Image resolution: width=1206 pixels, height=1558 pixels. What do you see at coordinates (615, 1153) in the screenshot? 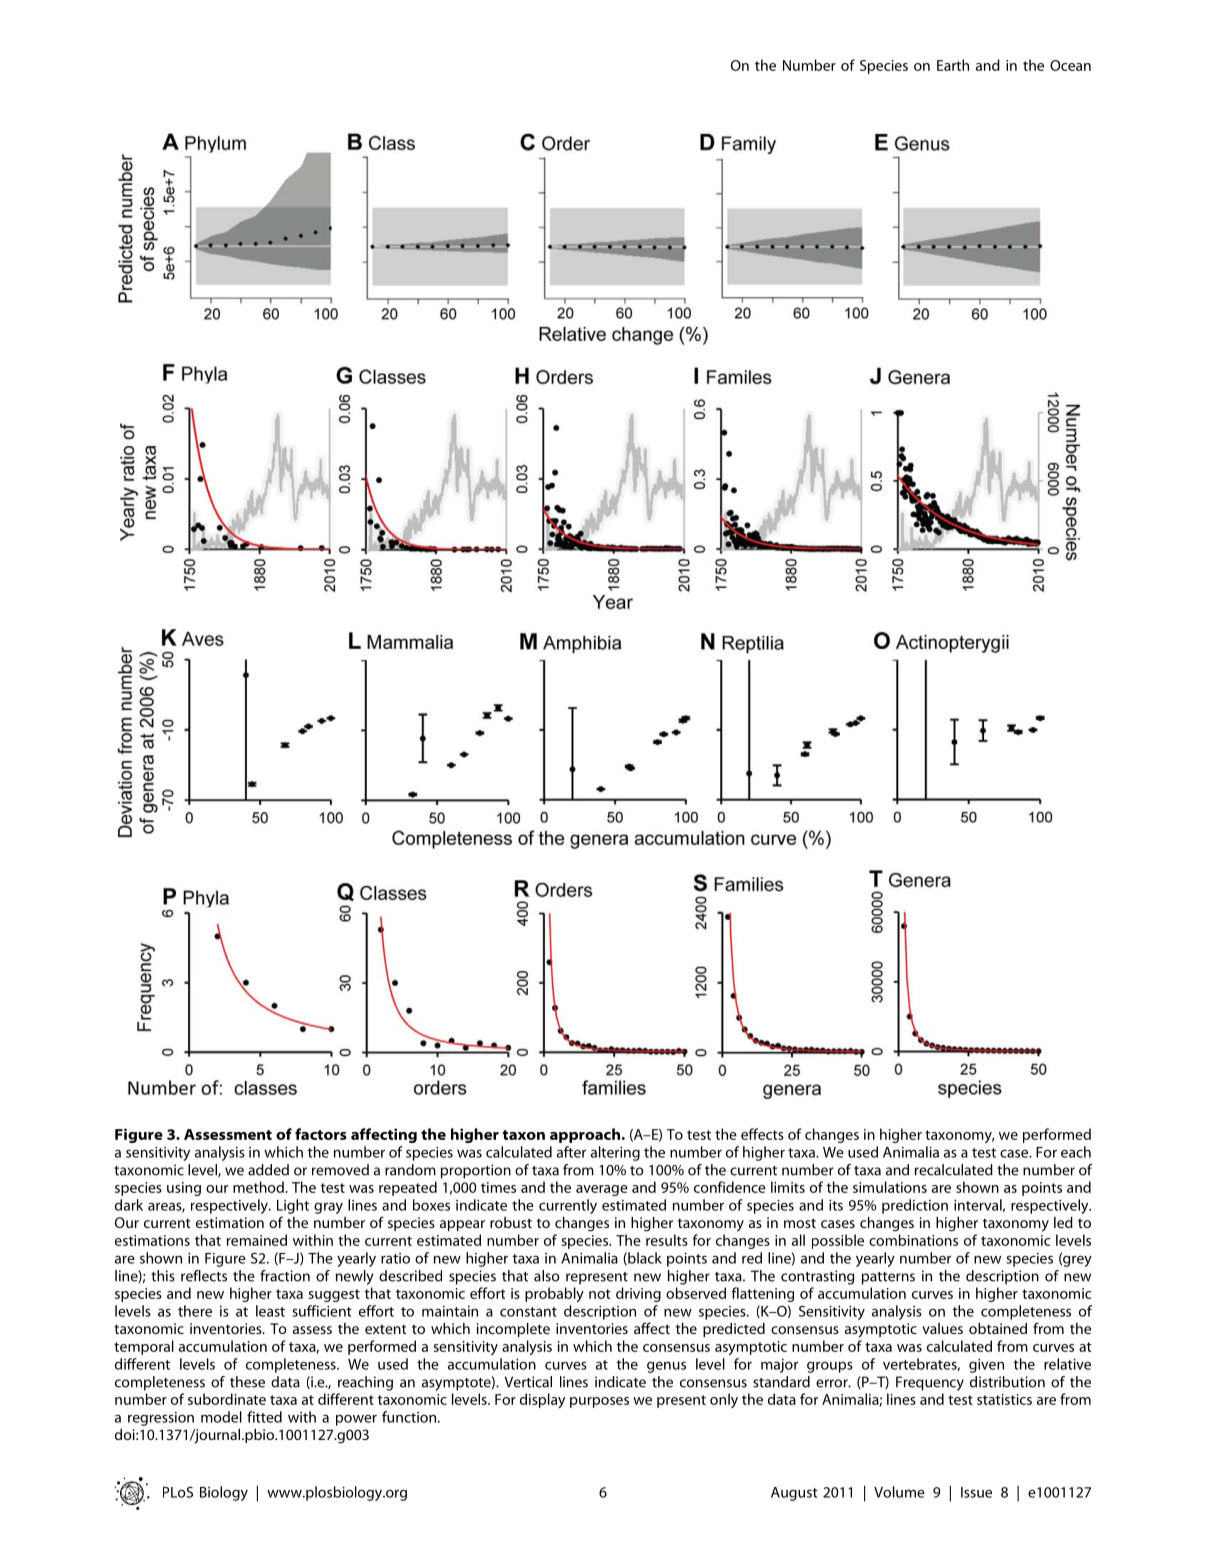
I see `altering` at bounding box center [615, 1153].
